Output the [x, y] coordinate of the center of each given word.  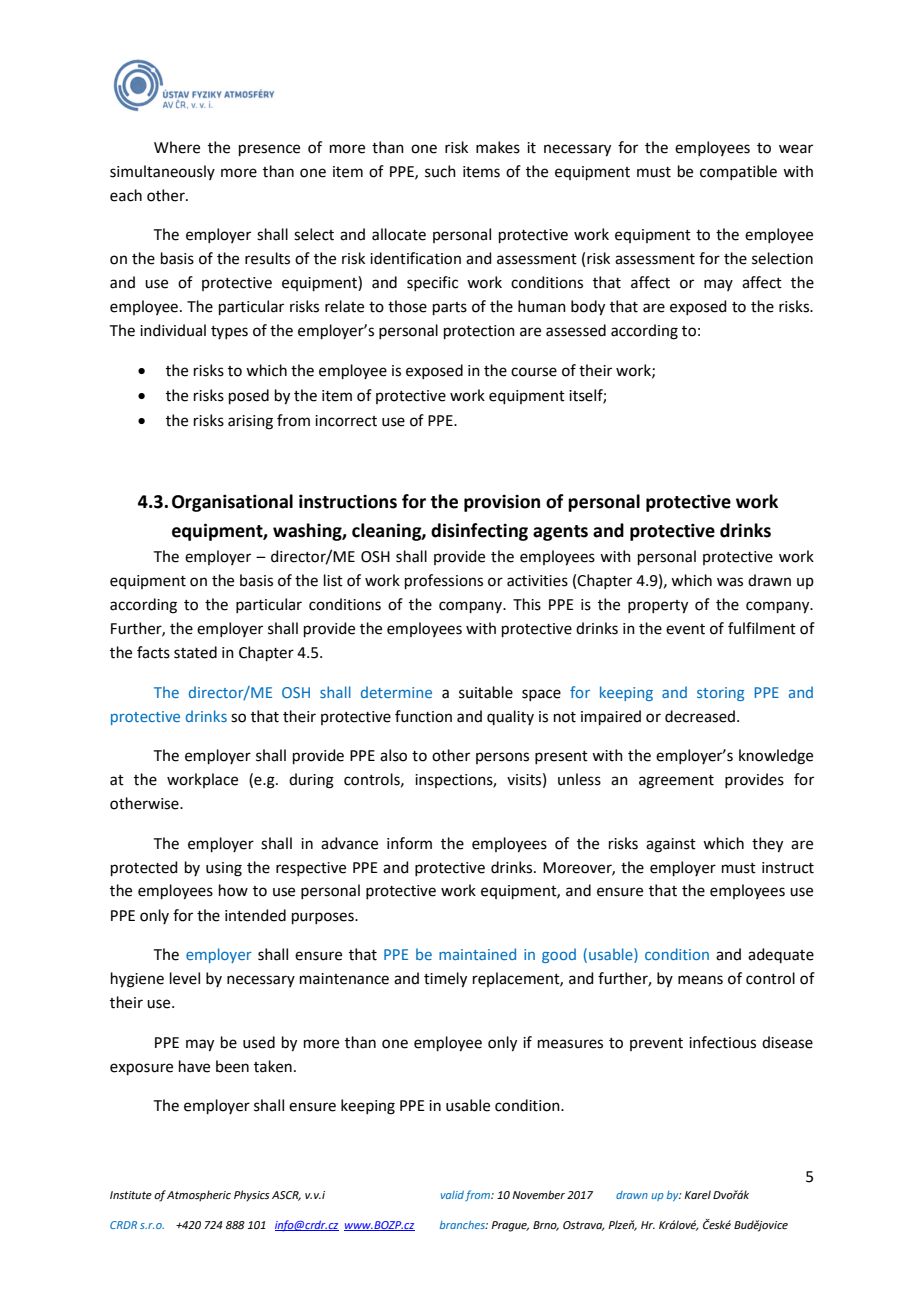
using [224, 869]
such [440, 171]
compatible [738, 172]
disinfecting [479, 532]
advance [349, 843]
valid [452, 1195]
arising [250, 422]
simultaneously [162, 172]
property [658, 607]
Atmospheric [199, 1196]
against [671, 845]
